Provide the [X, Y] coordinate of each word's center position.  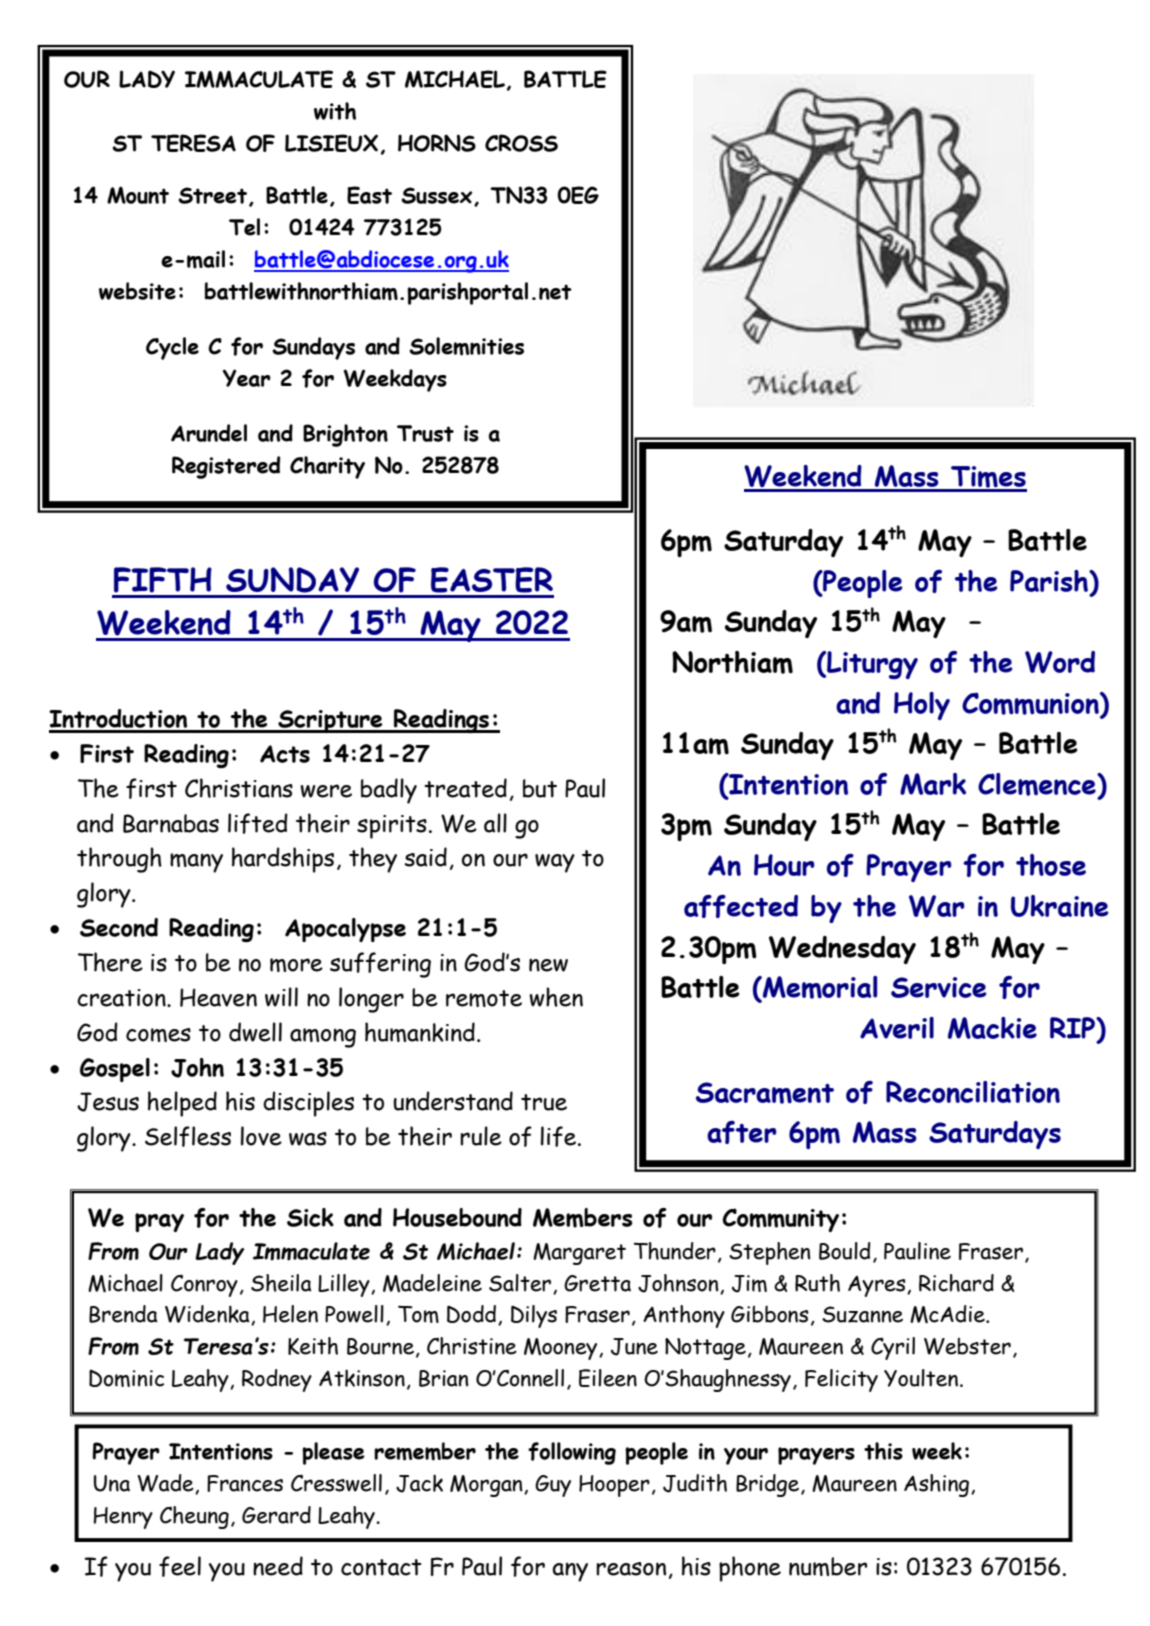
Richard [956, 1283]
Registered [226, 467]
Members [583, 1218]
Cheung [194, 1517]
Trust [425, 433]
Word [1060, 662]
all [495, 823]
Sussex [438, 196]
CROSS [521, 143]
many [196, 863]
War [937, 906]
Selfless [188, 1136]
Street [212, 195]
